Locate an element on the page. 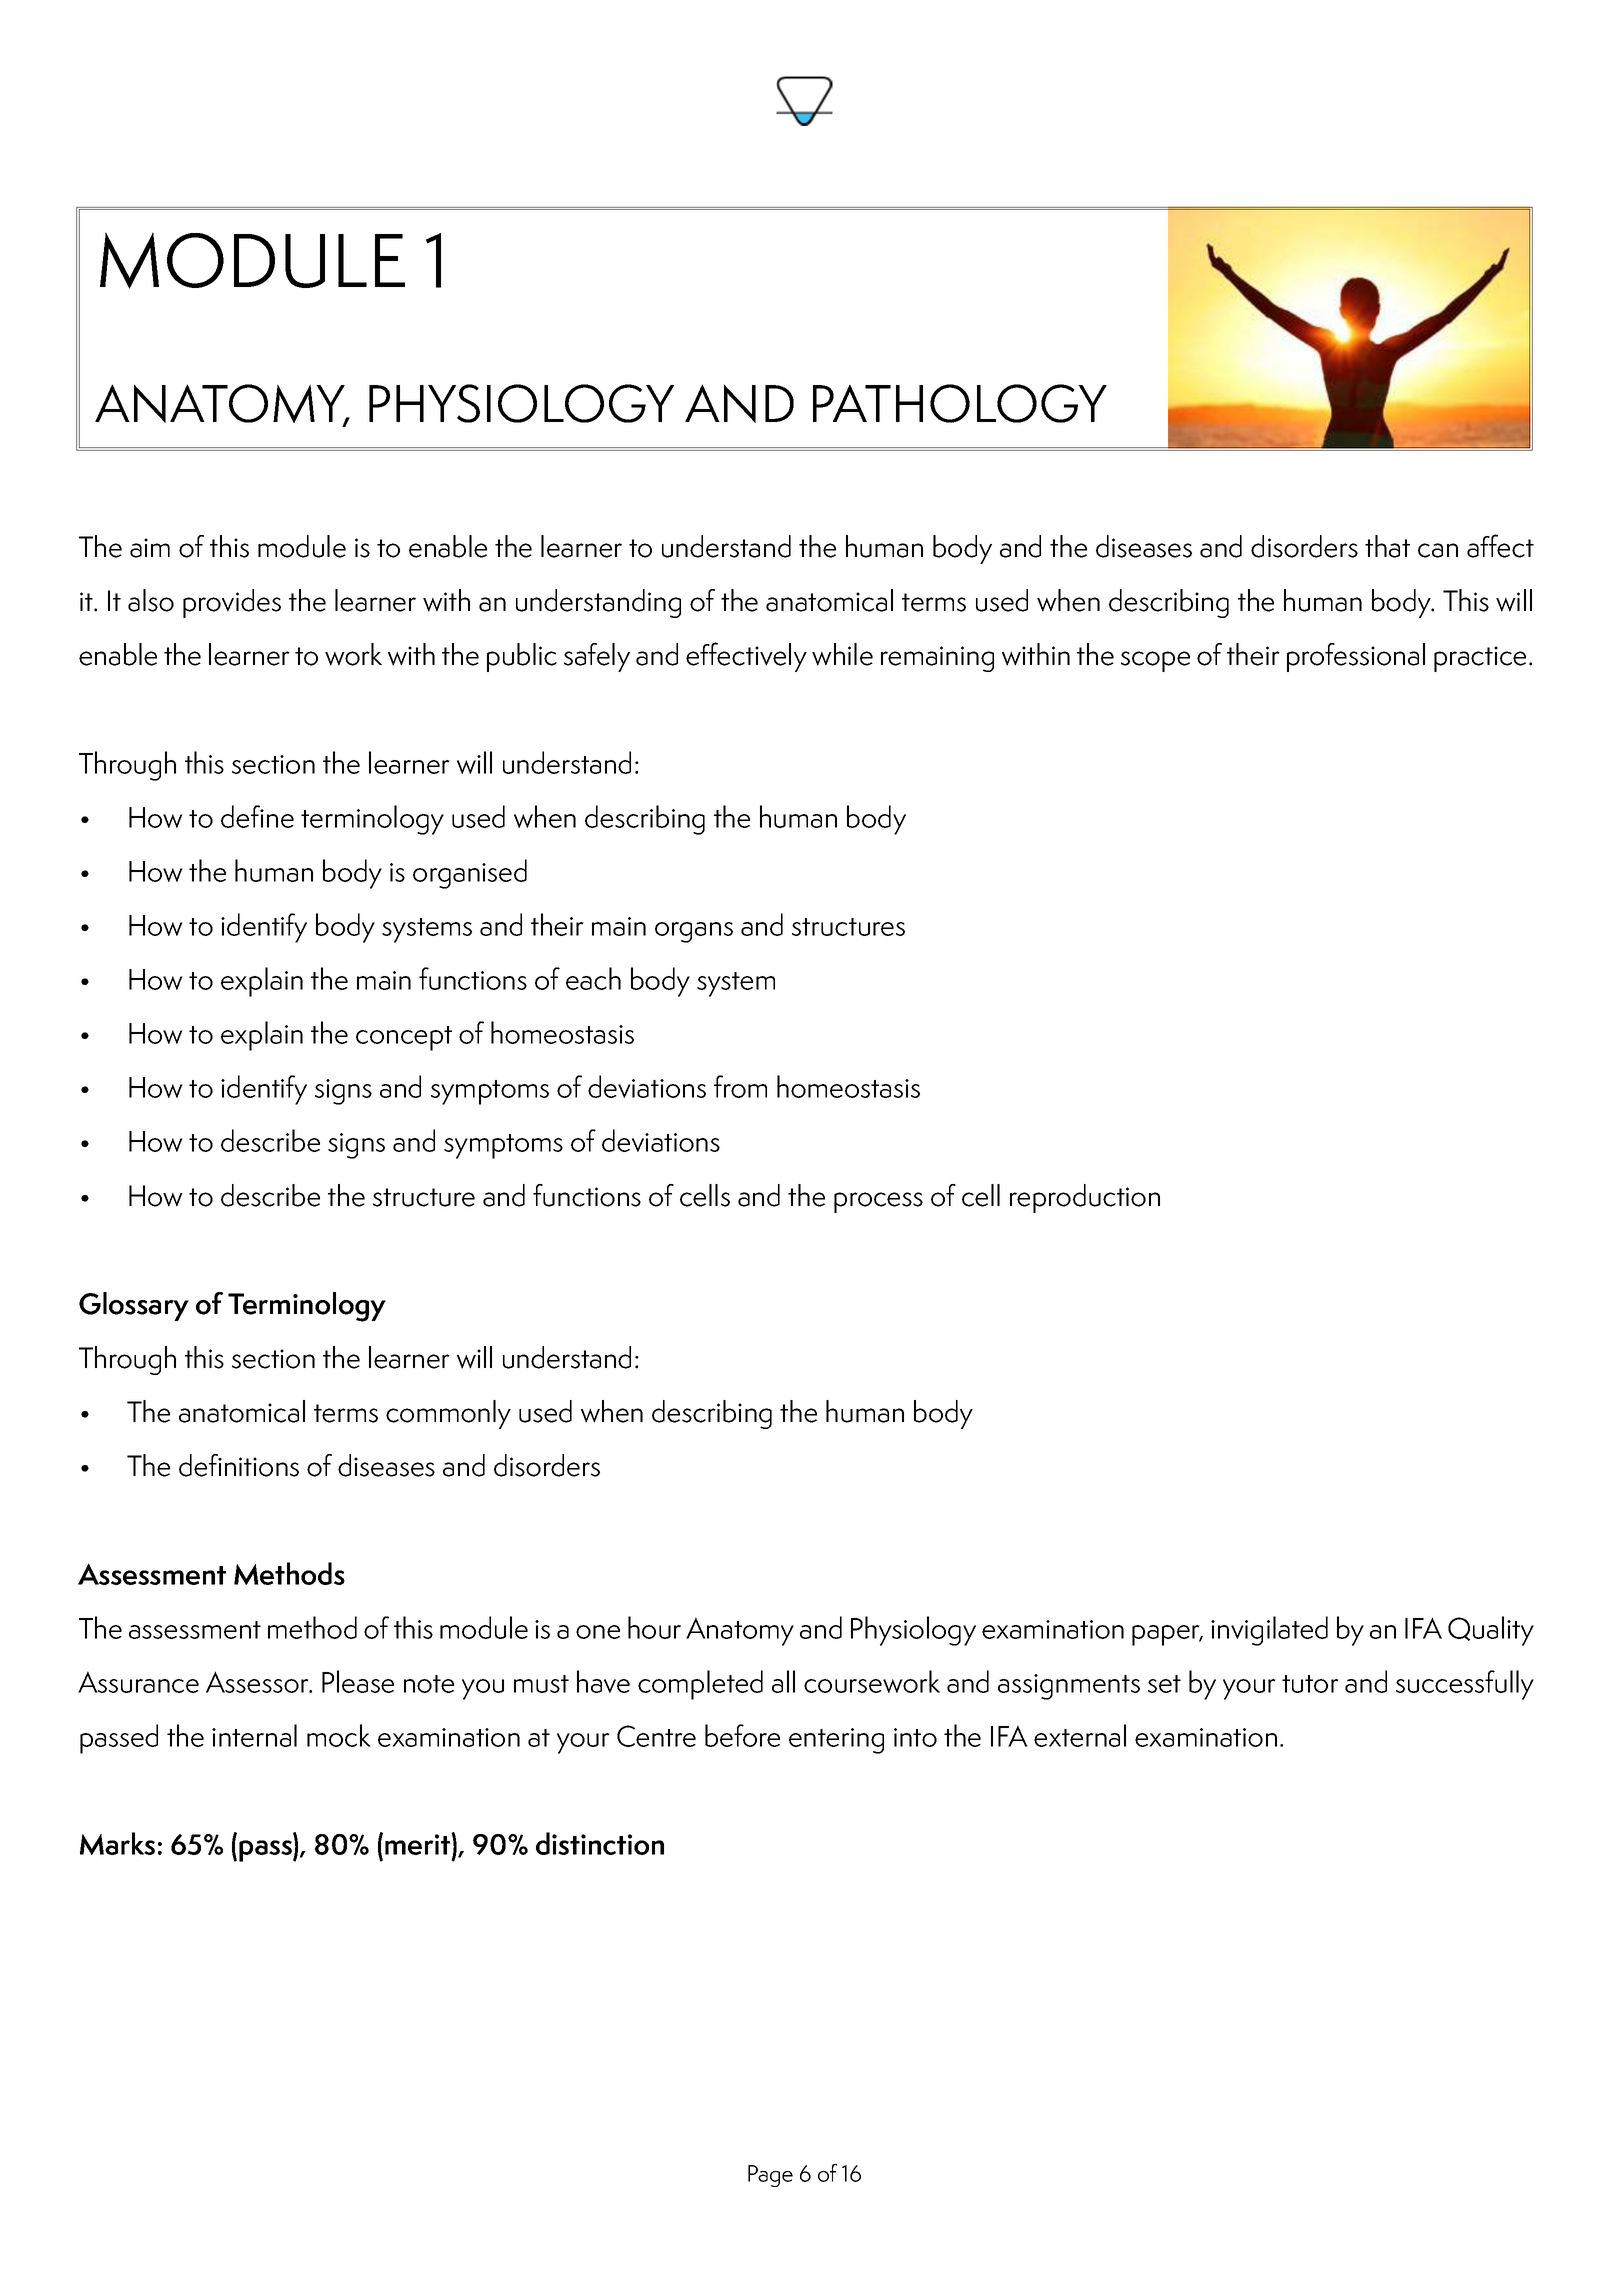  process is located at coordinates (878, 1202).
